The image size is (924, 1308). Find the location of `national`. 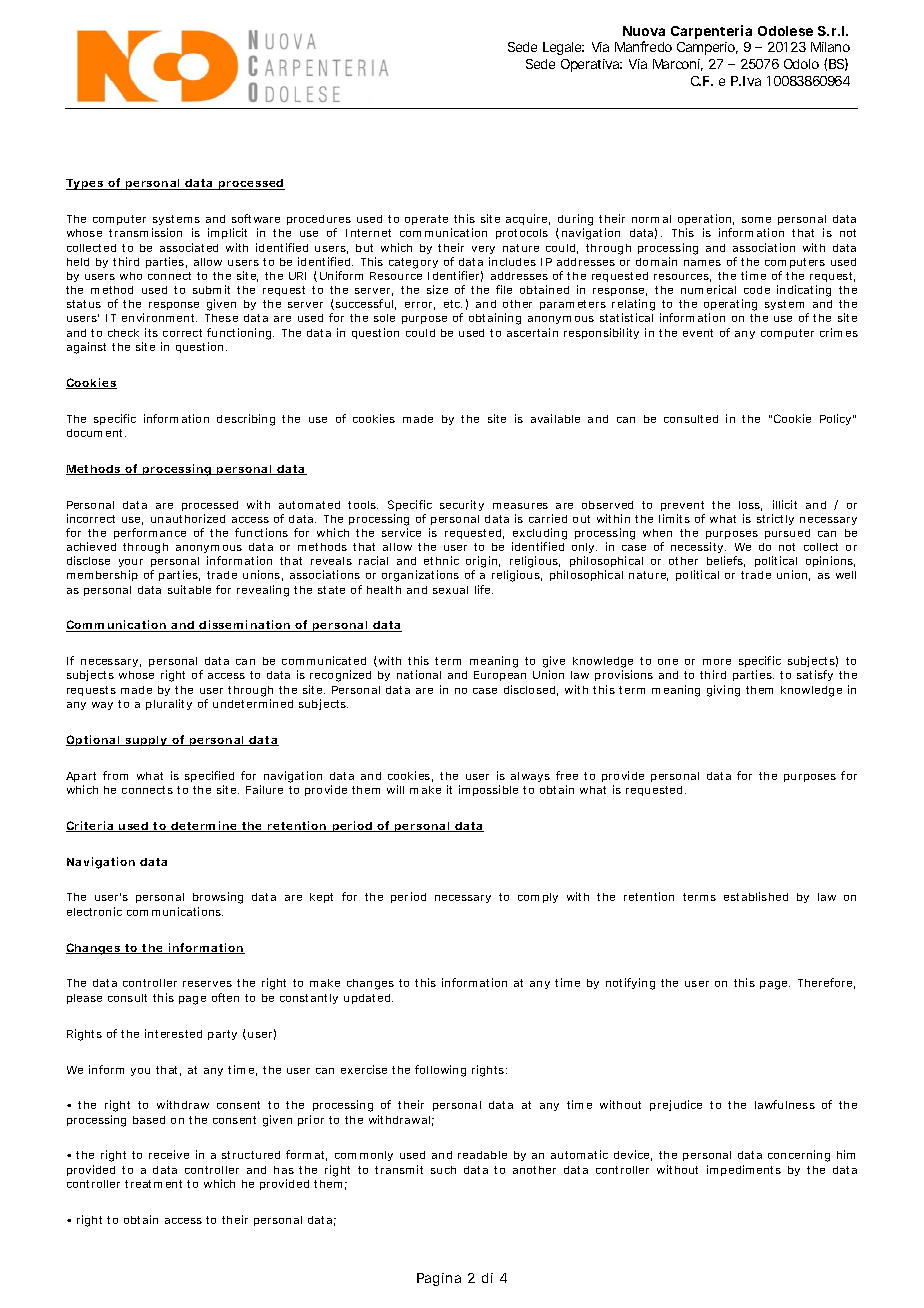

national is located at coordinates (419, 674).
